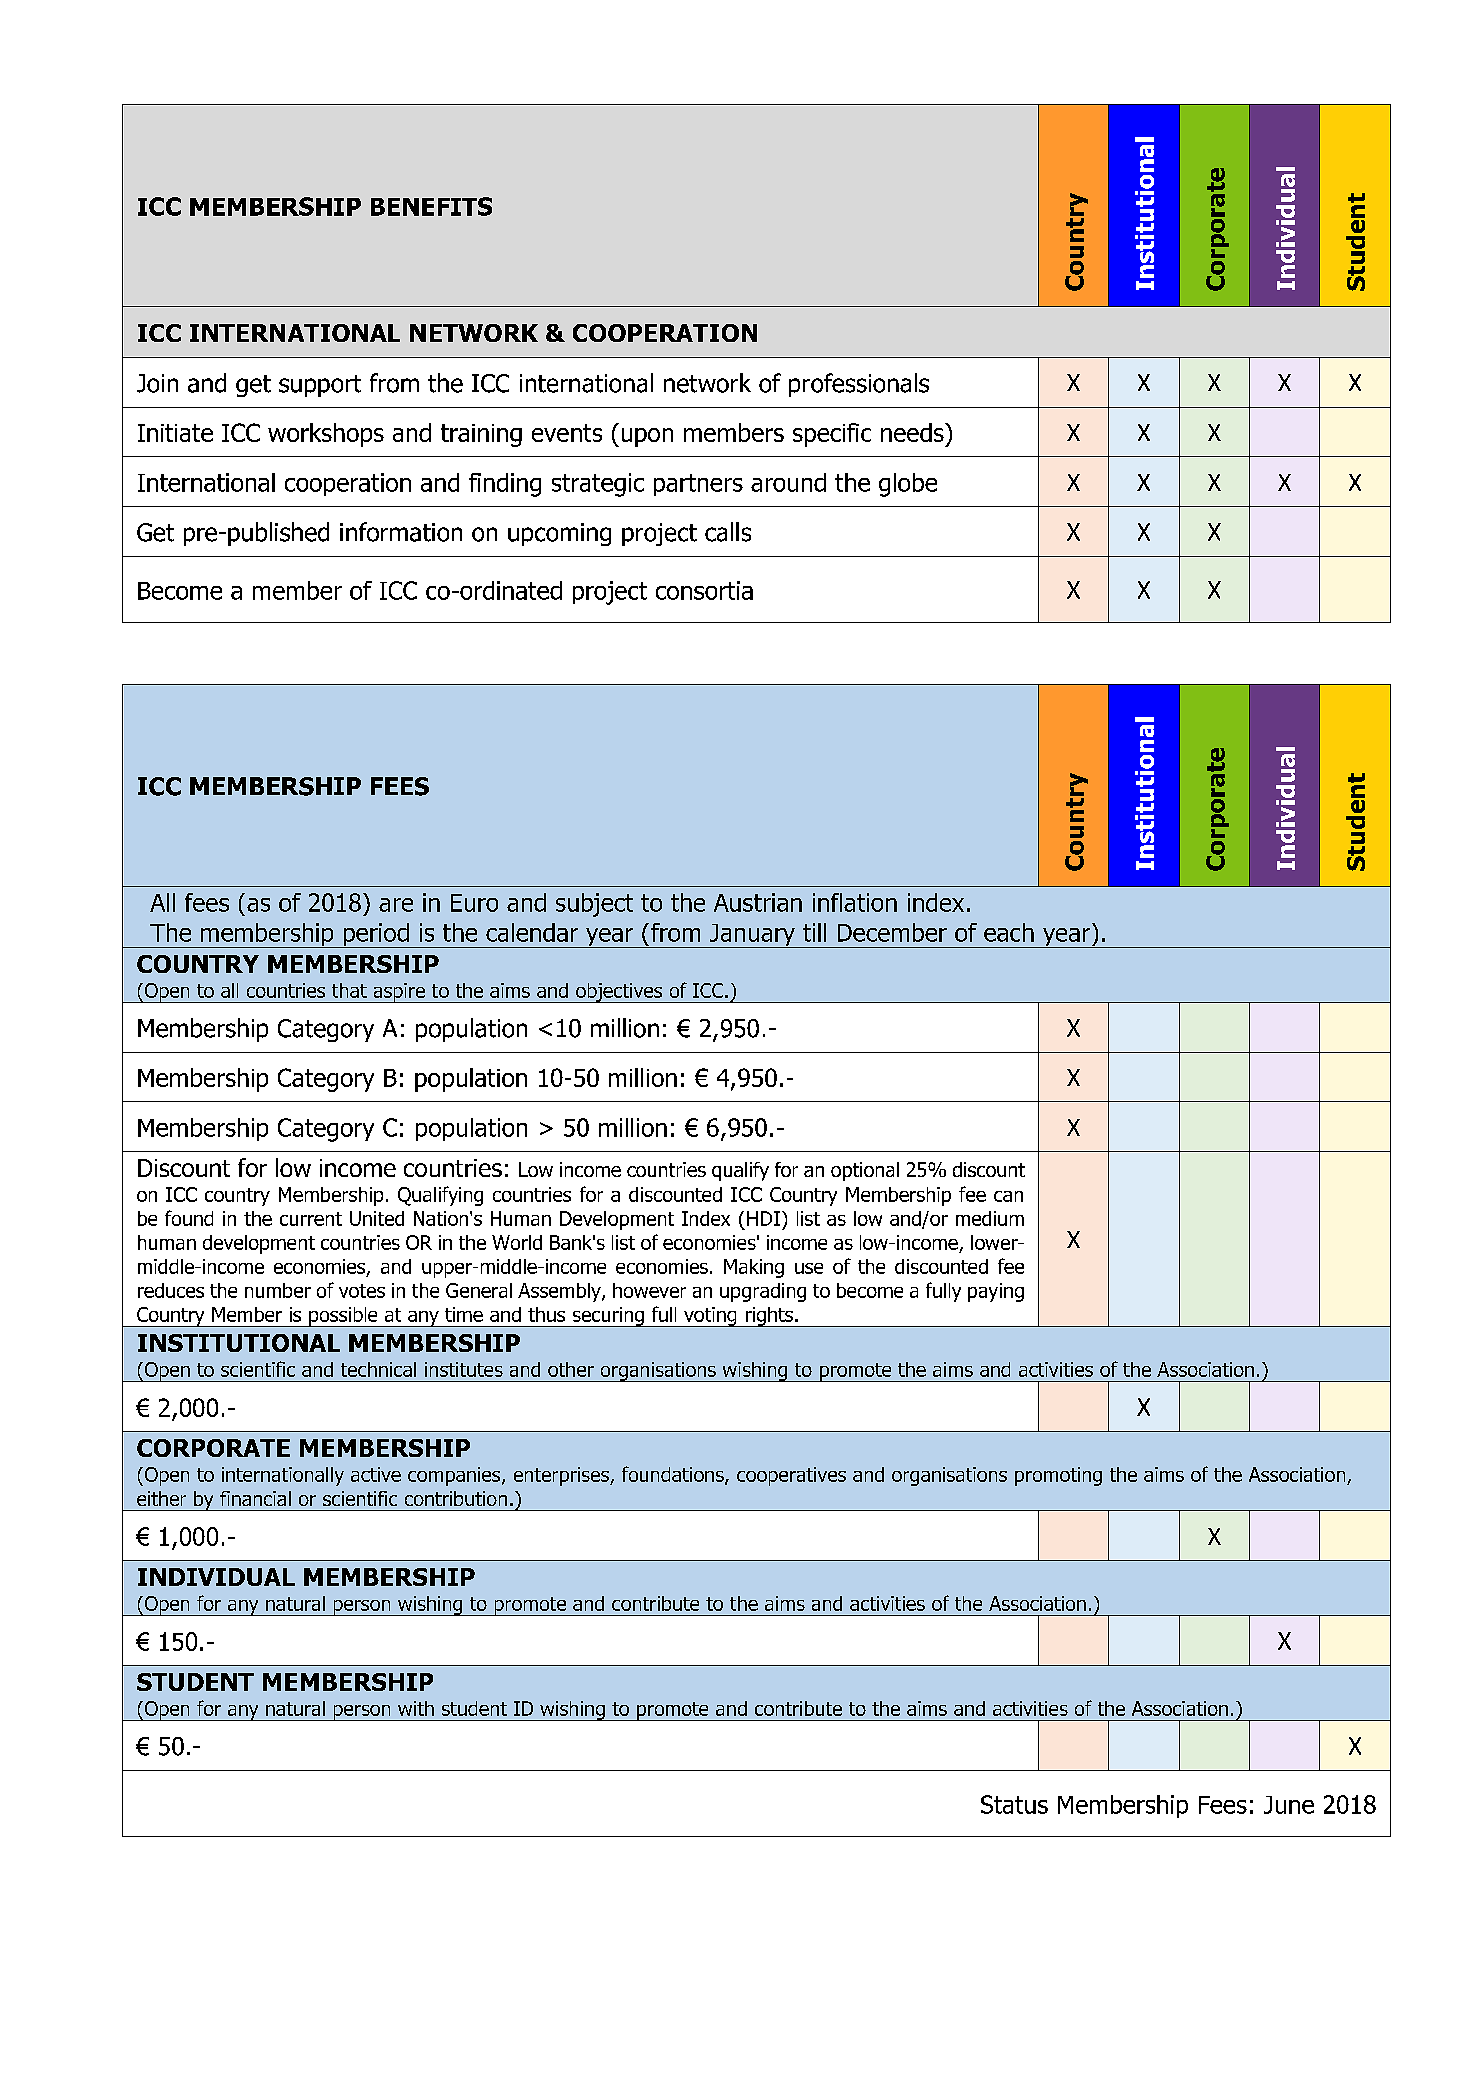 The width and height of the document is (1478, 2091). I want to click on needs, so click(913, 432).
